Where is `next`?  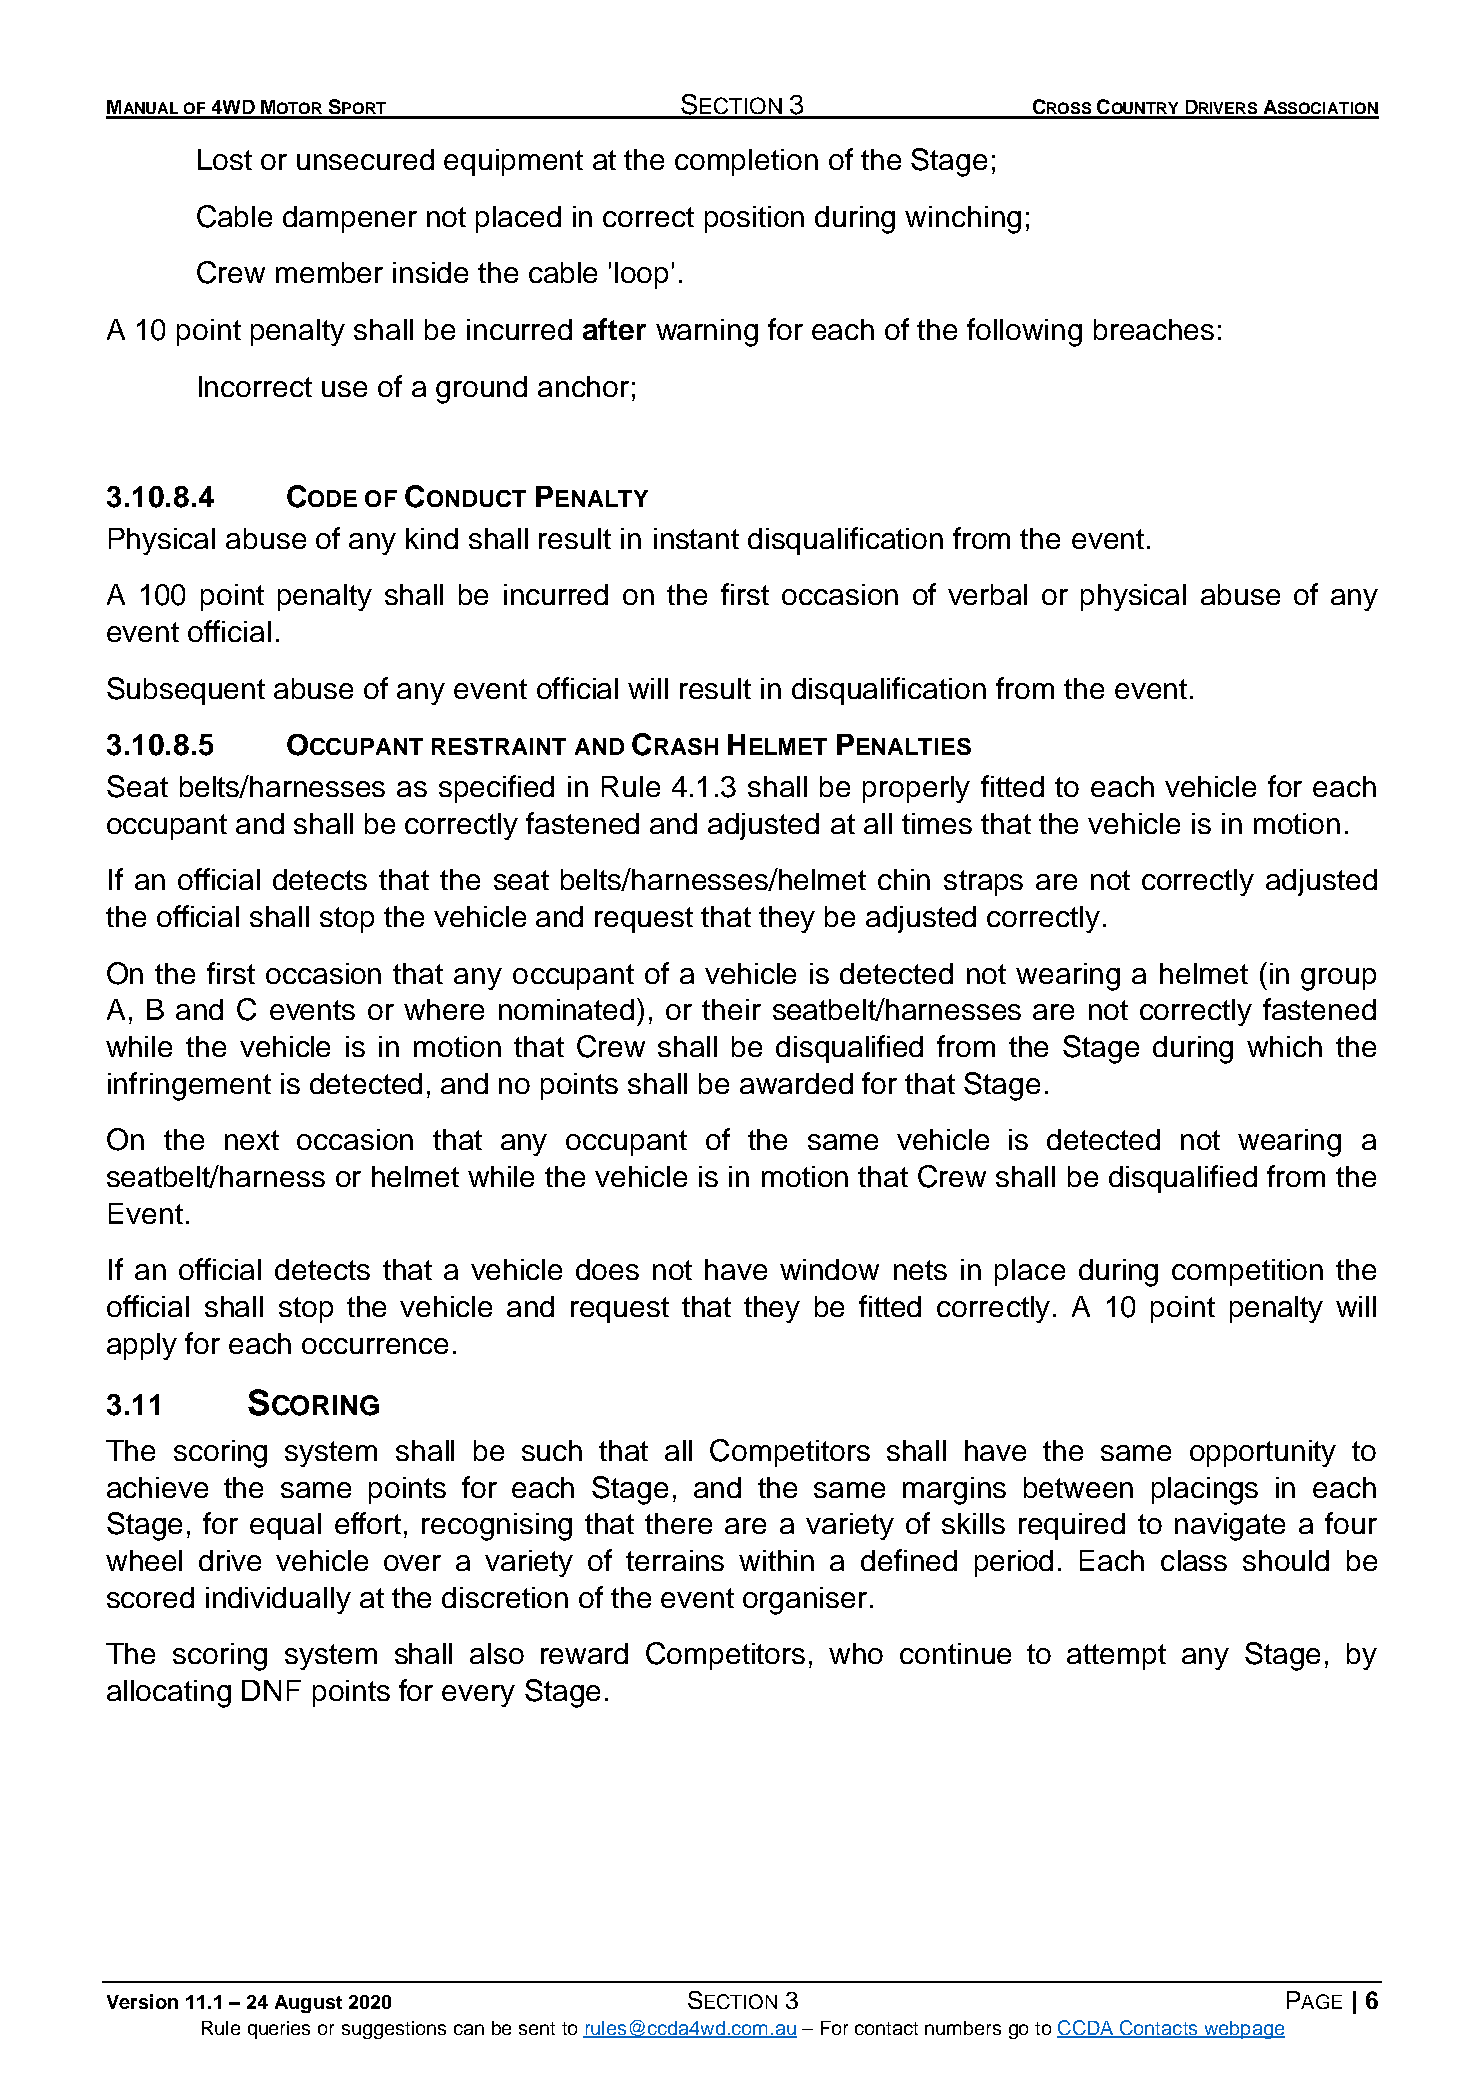 next is located at coordinates (252, 1140).
